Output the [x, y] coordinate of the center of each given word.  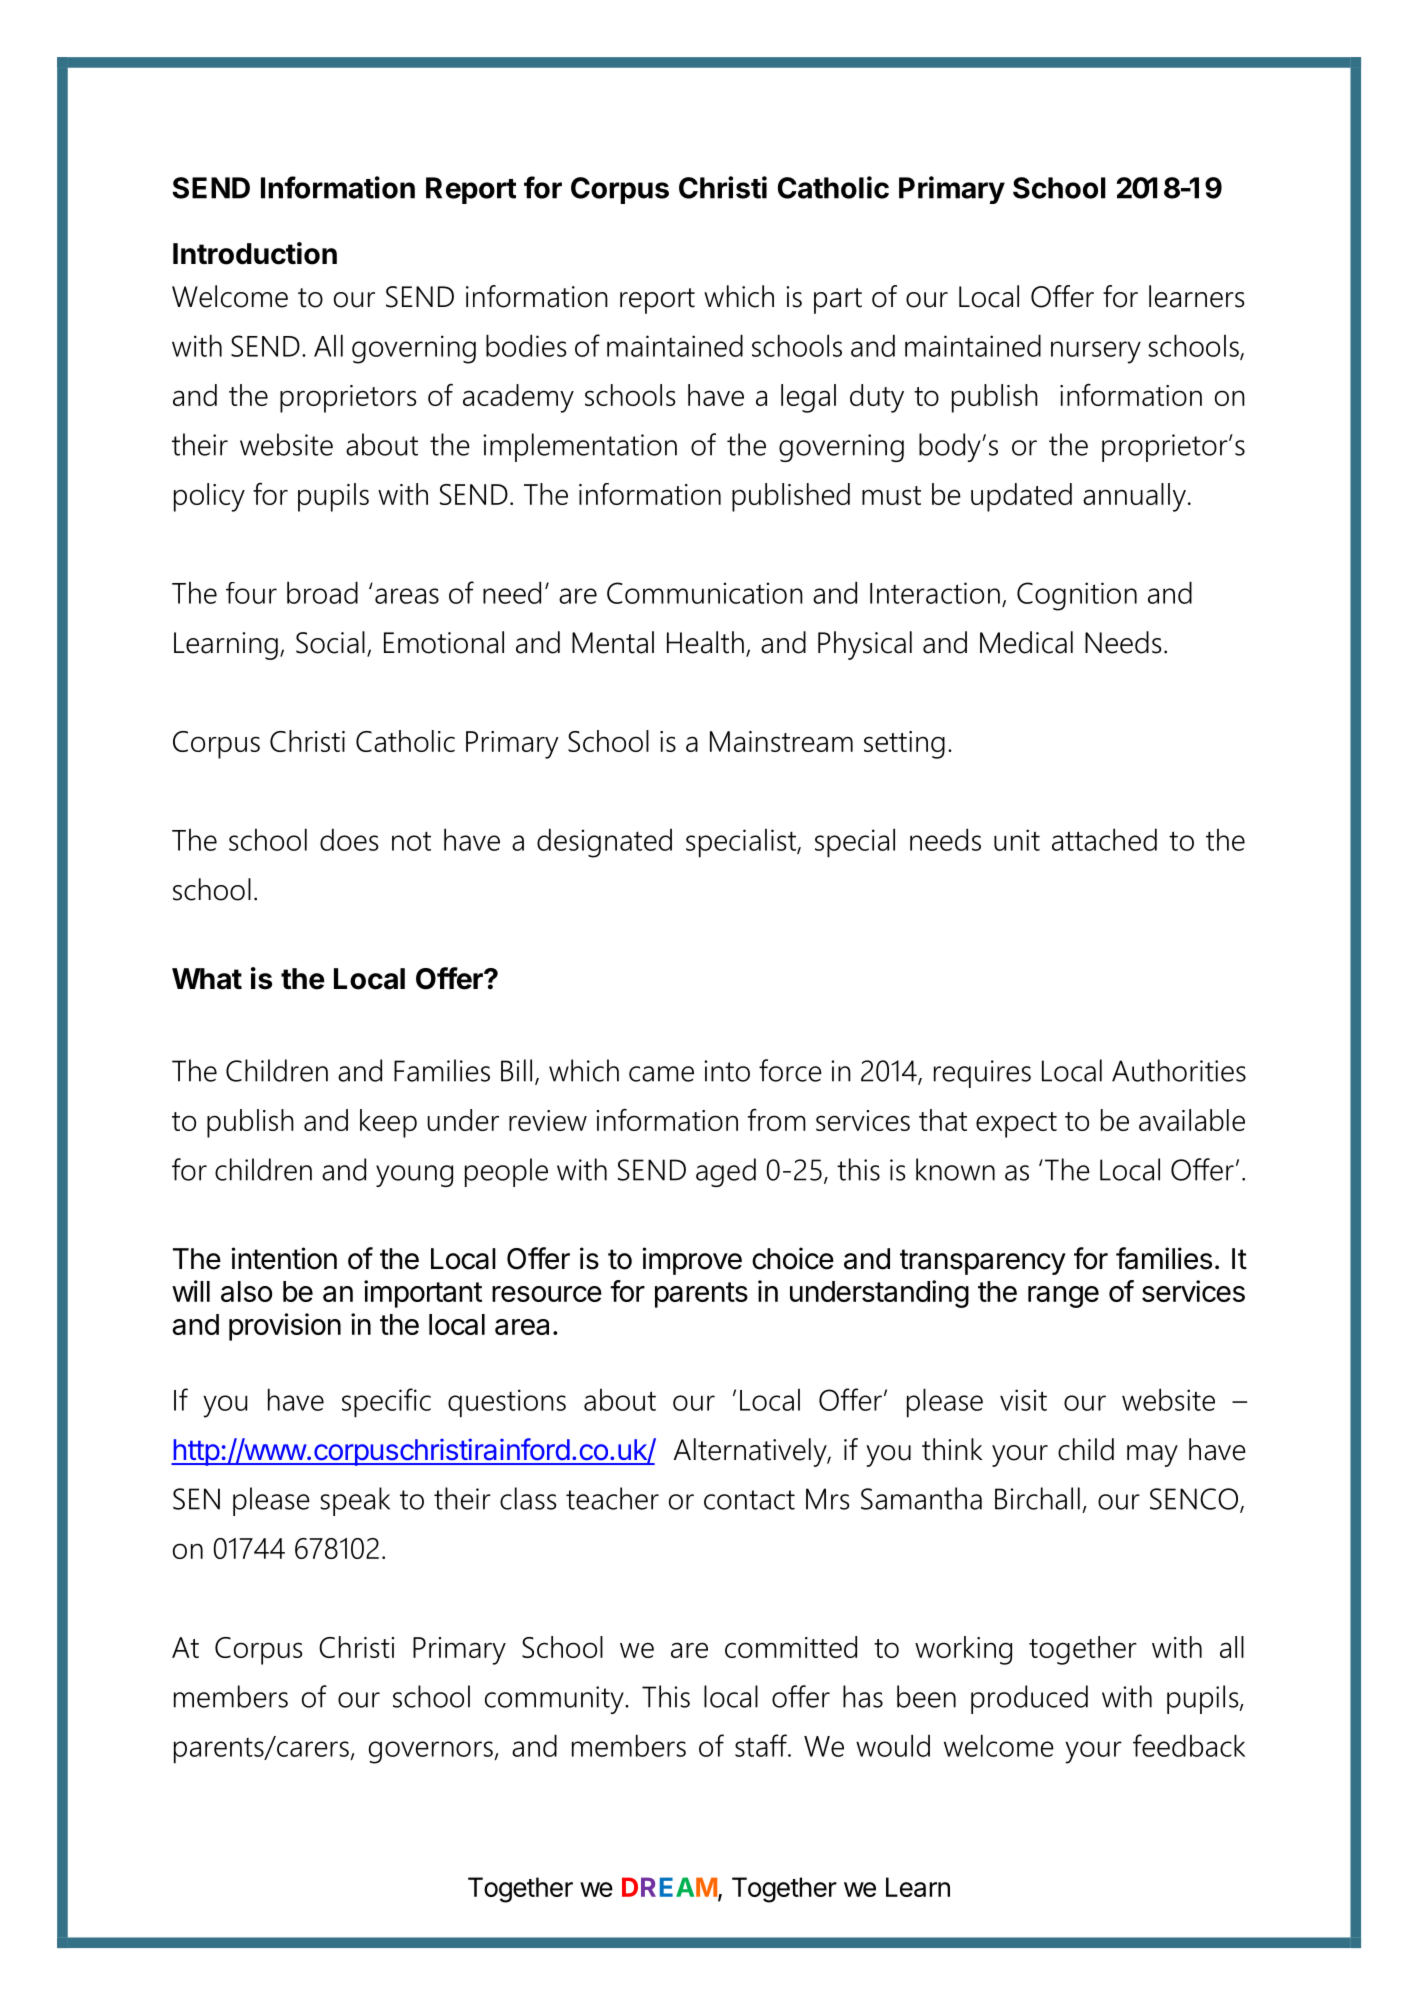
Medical [1026, 642]
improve [692, 1261]
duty [877, 398]
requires [982, 1074]
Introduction [255, 253]
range [1063, 1297]
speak [355, 1501]
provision [285, 1327]
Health [705, 642]
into [727, 1071]
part [838, 301]
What [207, 979]
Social [330, 642]
